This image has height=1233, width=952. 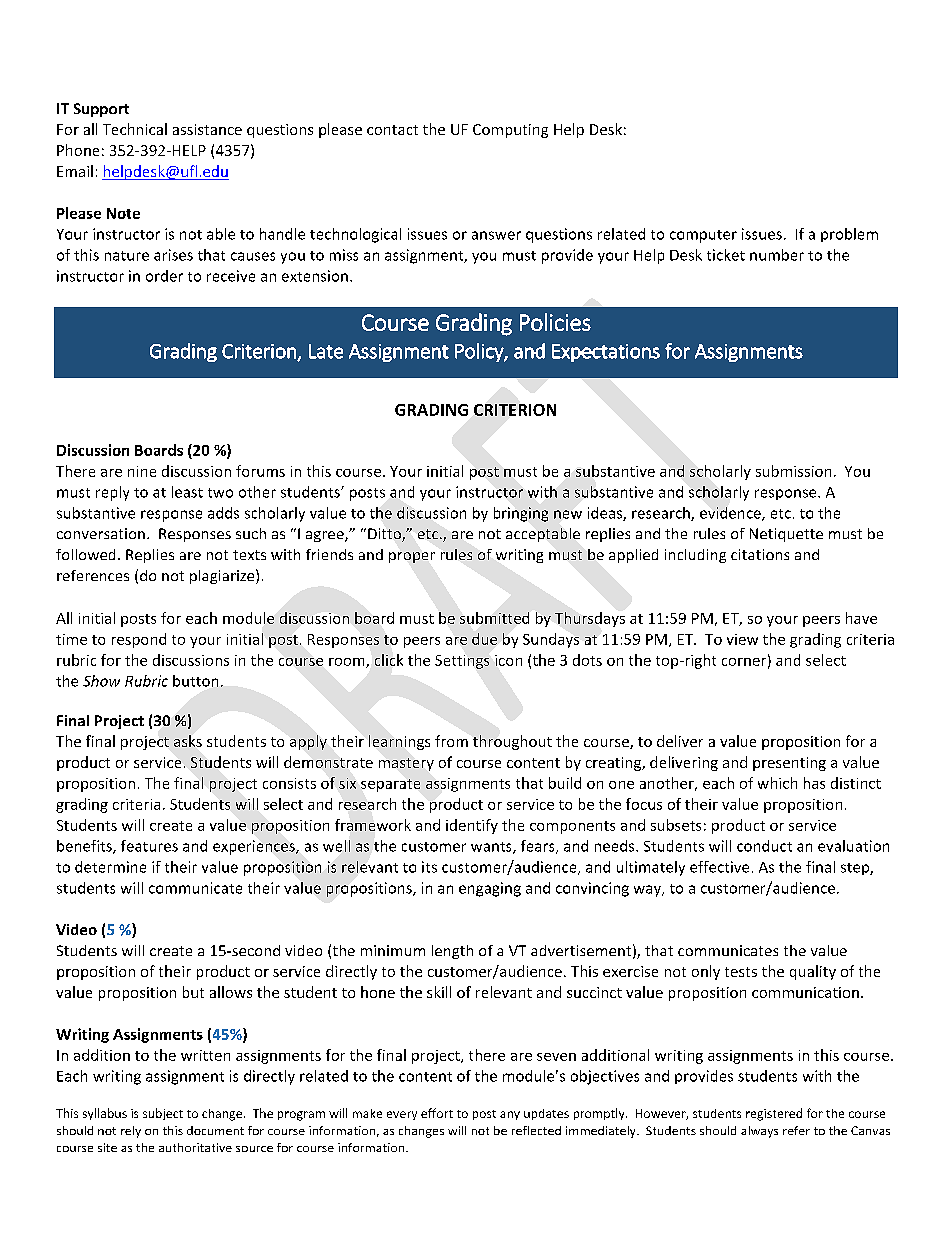 What do you see at coordinates (703, 236) in the image?
I see `computer` at bounding box center [703, 236].
